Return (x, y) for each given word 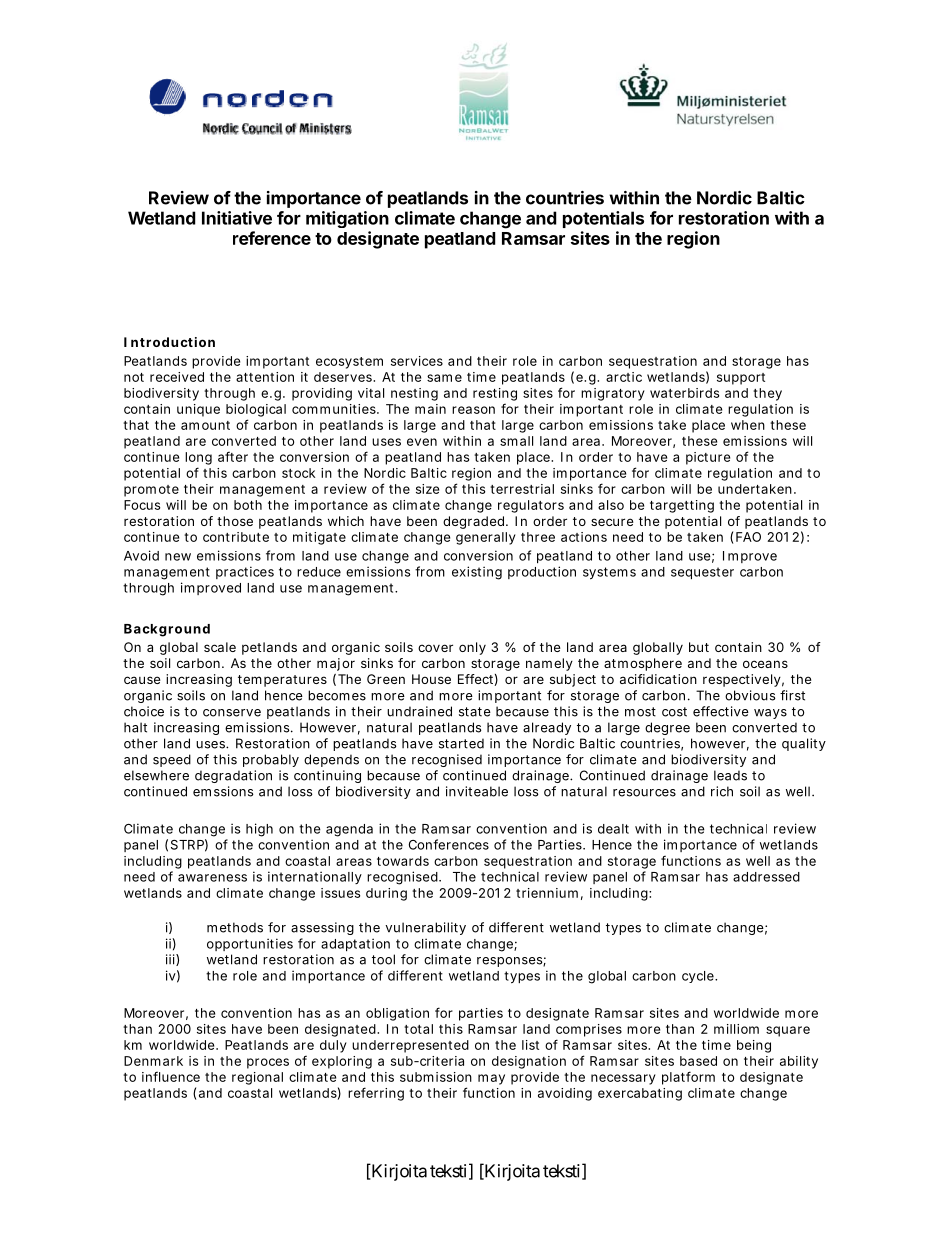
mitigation (347, 219)
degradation (233, 776)
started (461, 743)
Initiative (237, 218)
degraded (475, 522)
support (741, 379)
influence (171, 1076)
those (235, 521)
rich (722, 791)
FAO (748, 537)
